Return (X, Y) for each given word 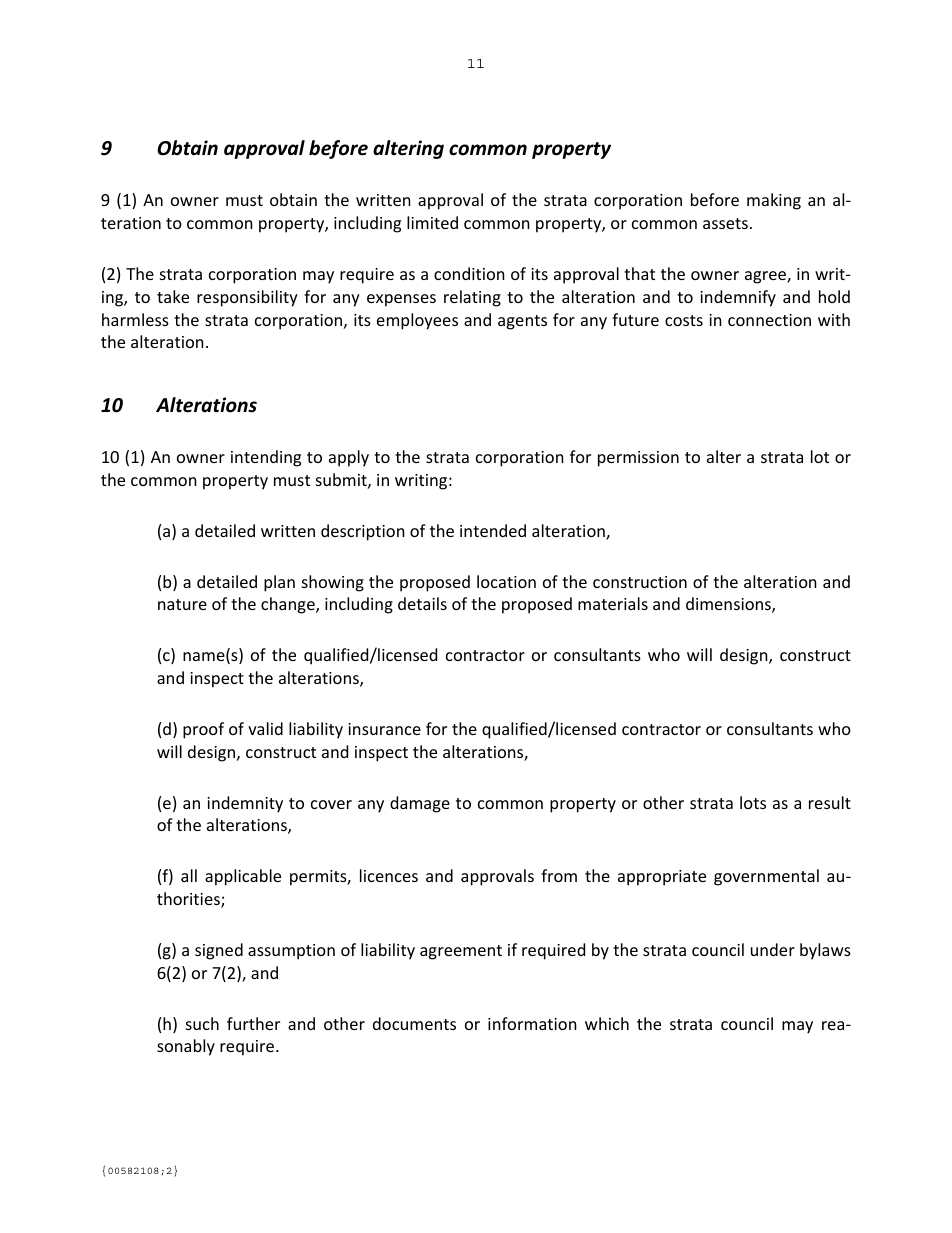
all (189, 875)
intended (493, 530)
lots (753, 802)
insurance (384, 729)
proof (203, 730)
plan (279, 583)
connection (769, 320)
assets (725, 223)
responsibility (247, 298)
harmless (135, 319)
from (559, 875)
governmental (766, 877)
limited (432, 222)
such (202, 1023)
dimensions (729, 605)
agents (522, 322)
